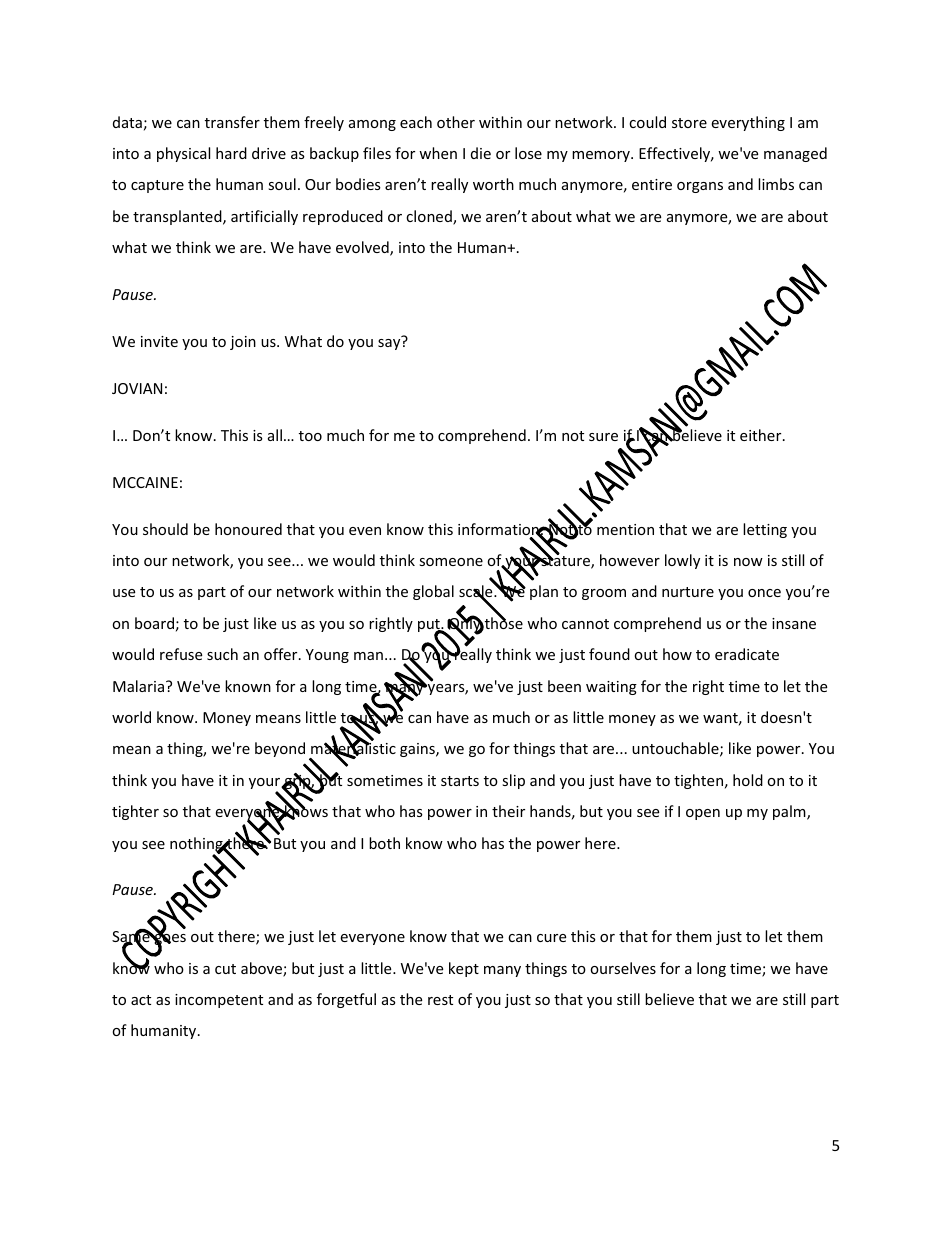 The width and height of the page is (952, 1233). Describe the element at coordinates (231, 153) in the page. I see `hard` at that location.
